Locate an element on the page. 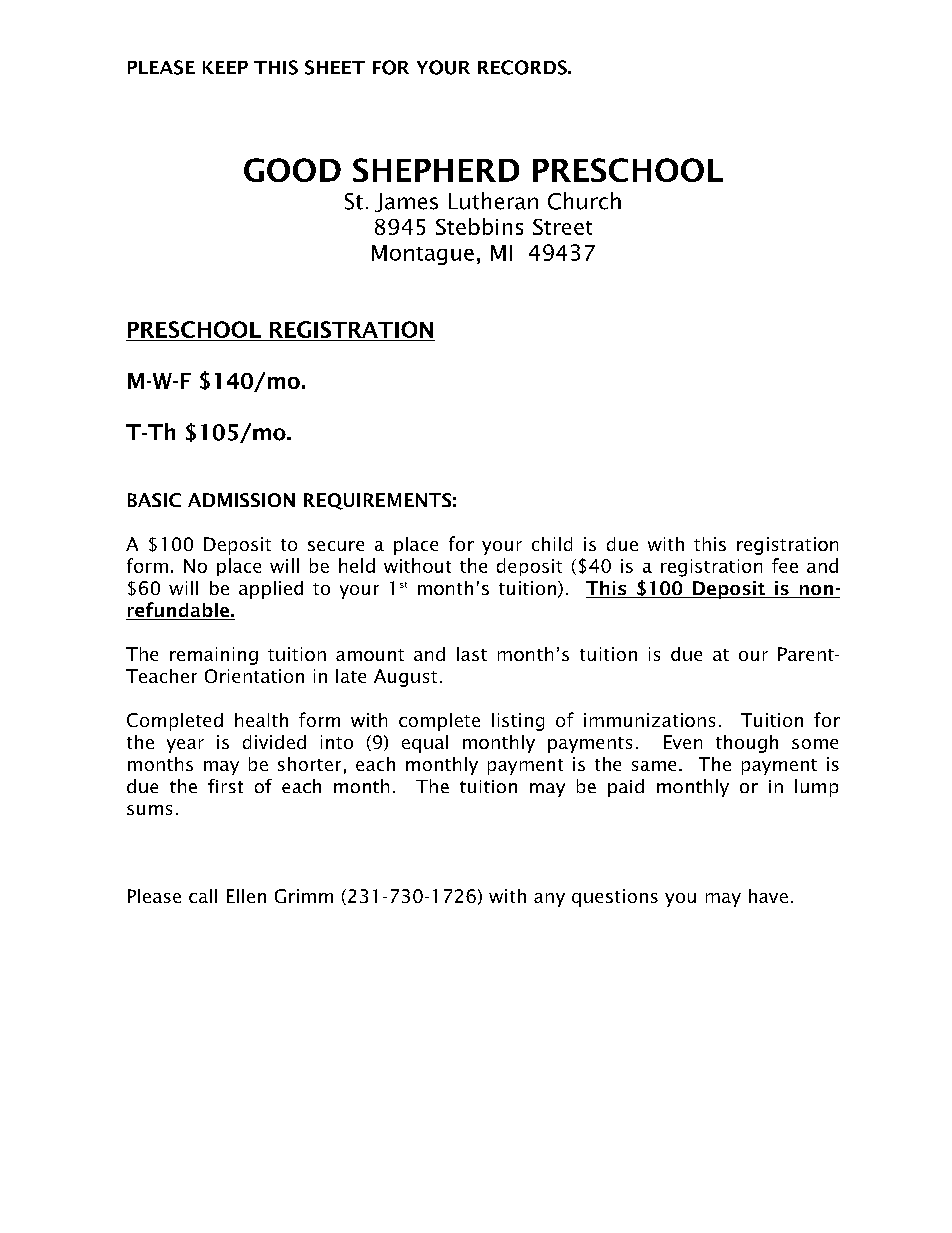  last is located at coordinates (472, 654).
